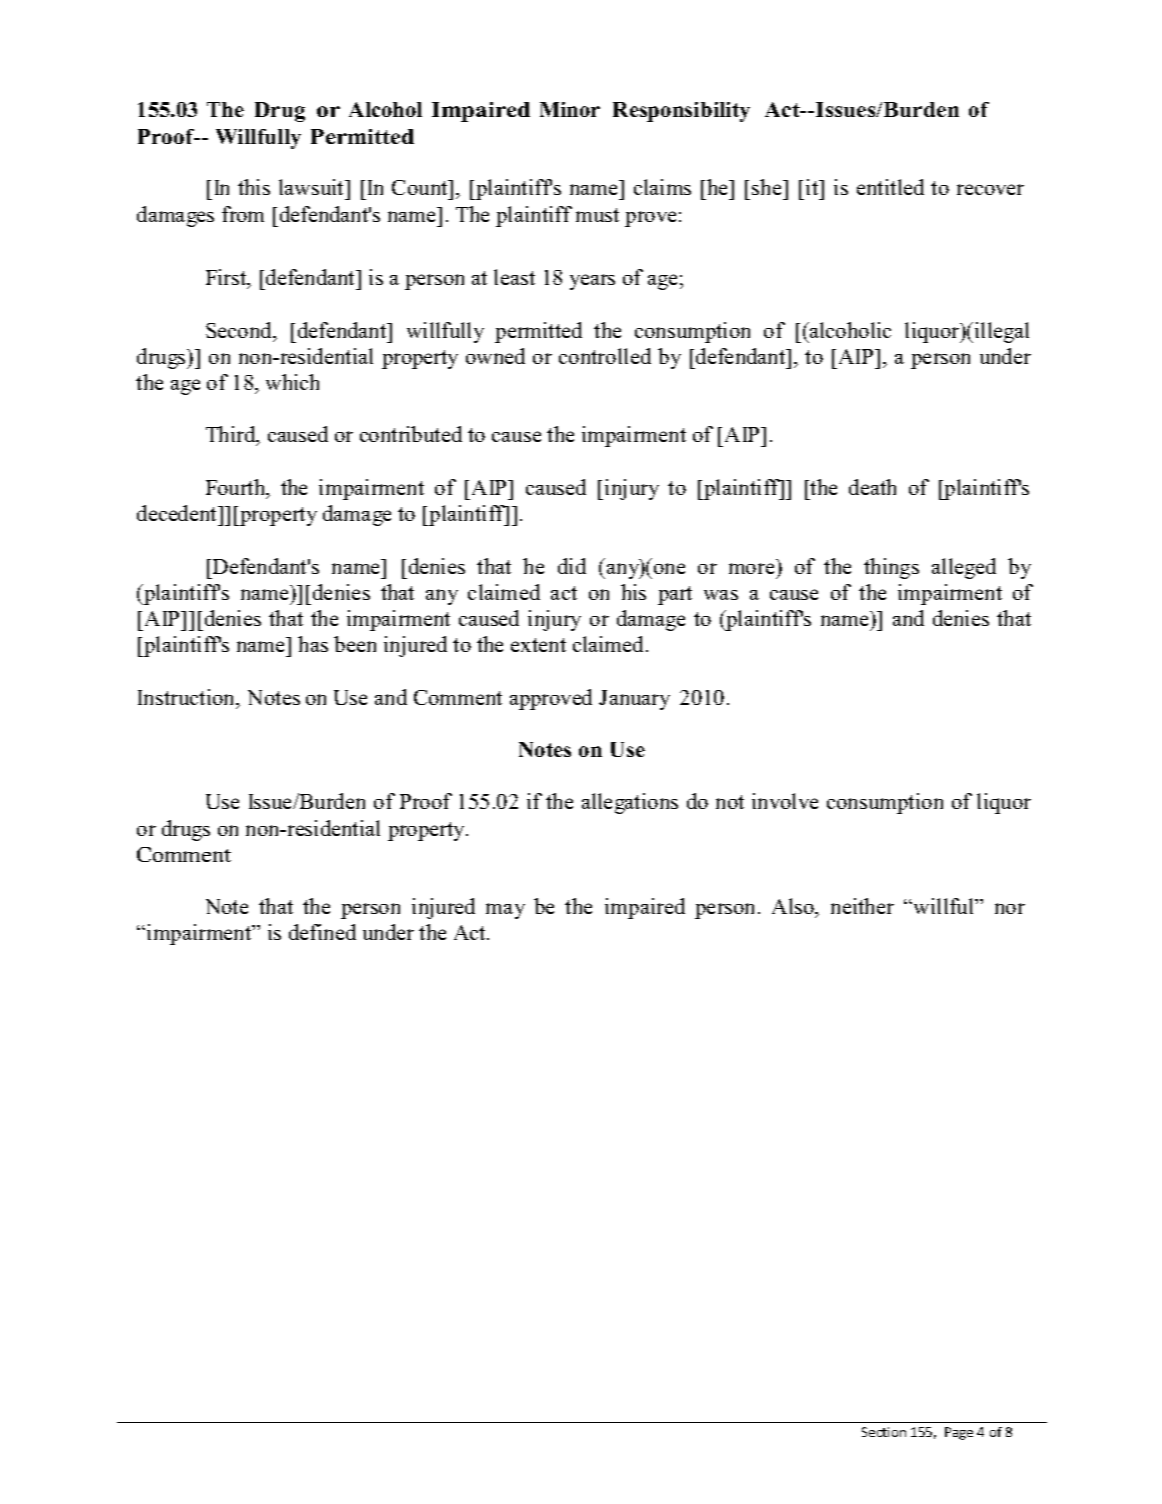  What do you see at coordinates (630, 803) in the screenshot?
I see `allegations` at bounding box center [630, 803].
